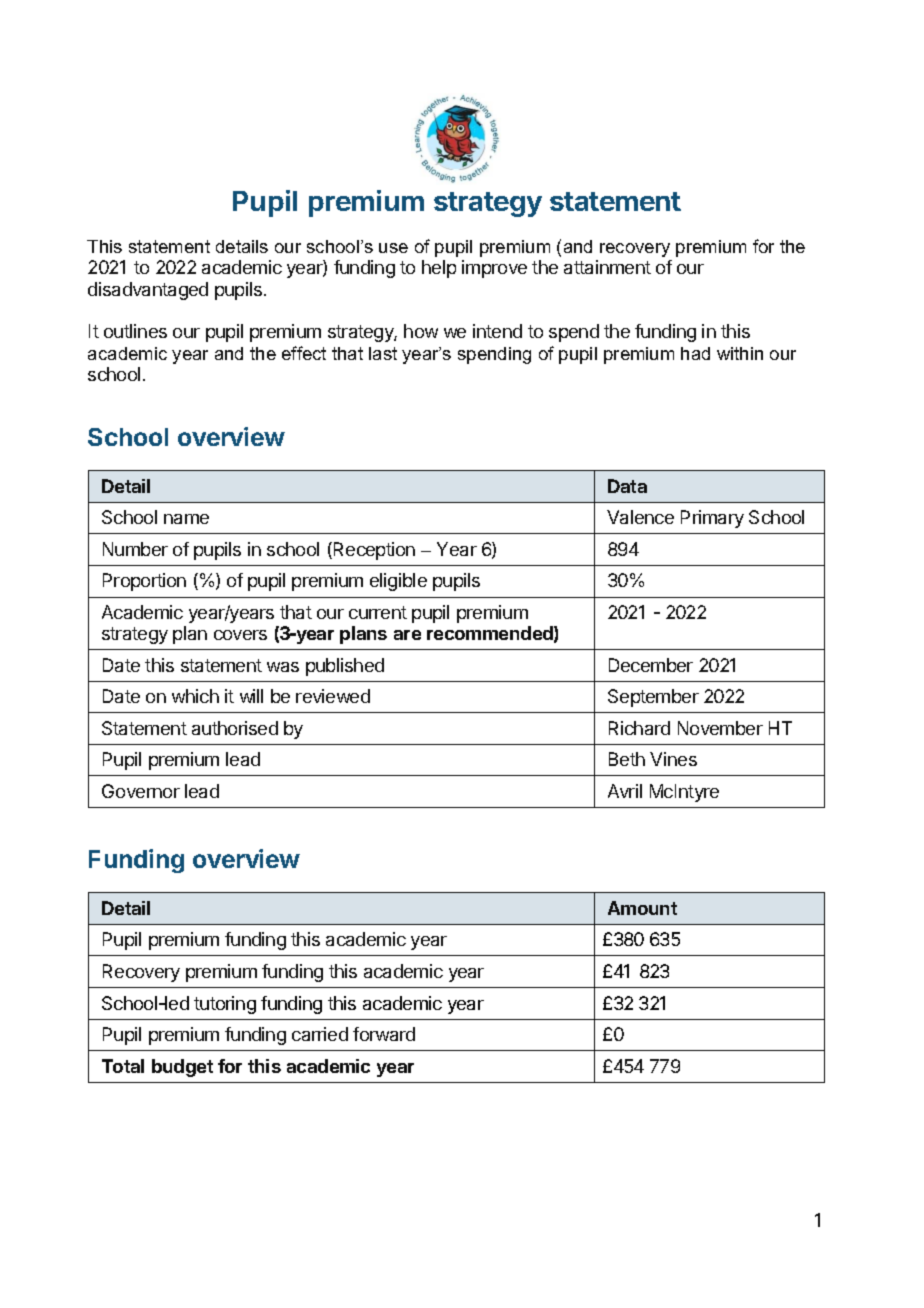 The width and height of the document is (924, 1308). I want to click on December, so click(651, 665).
